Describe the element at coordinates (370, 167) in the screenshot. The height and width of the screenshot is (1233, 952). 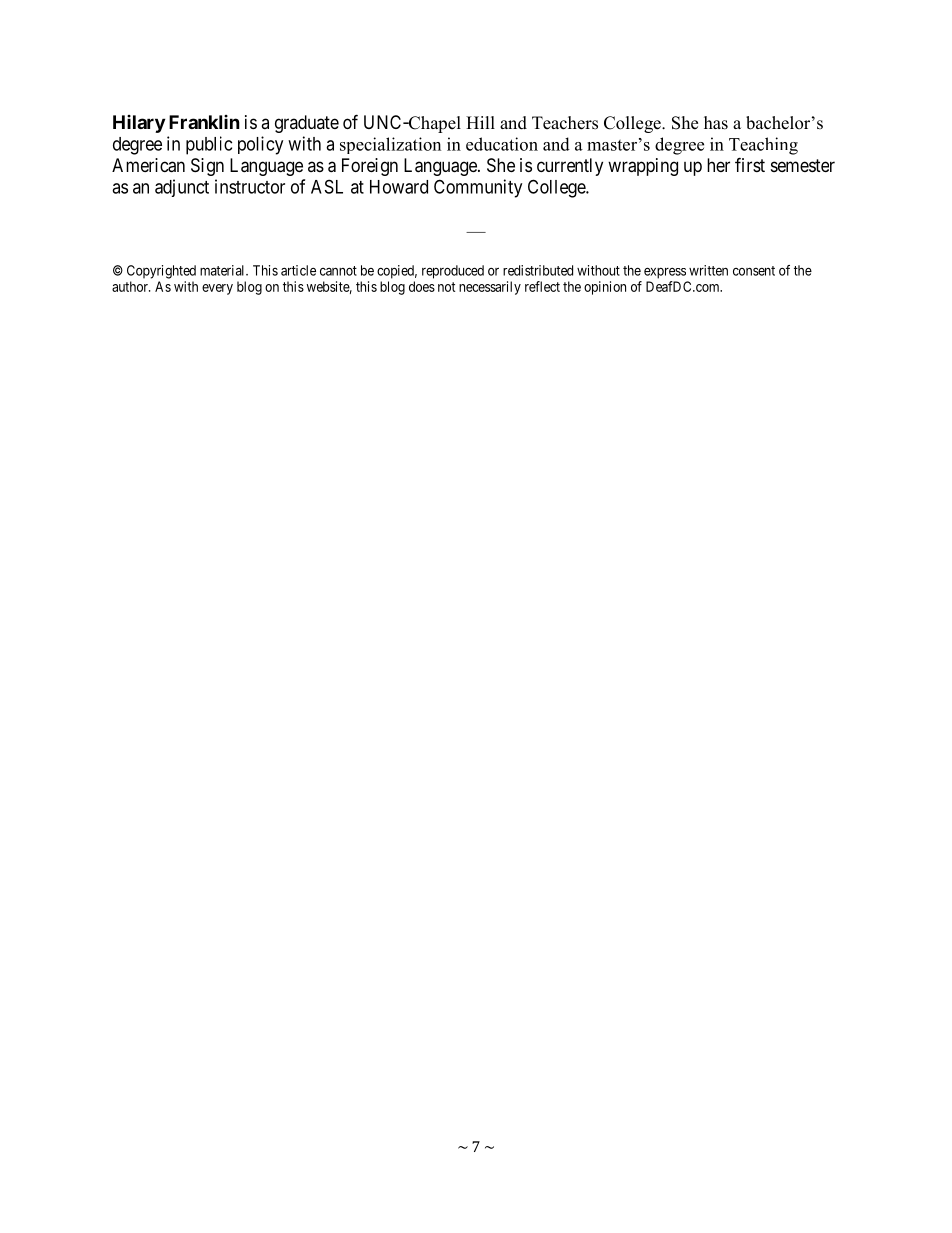
I see `Foreign` at that location.
